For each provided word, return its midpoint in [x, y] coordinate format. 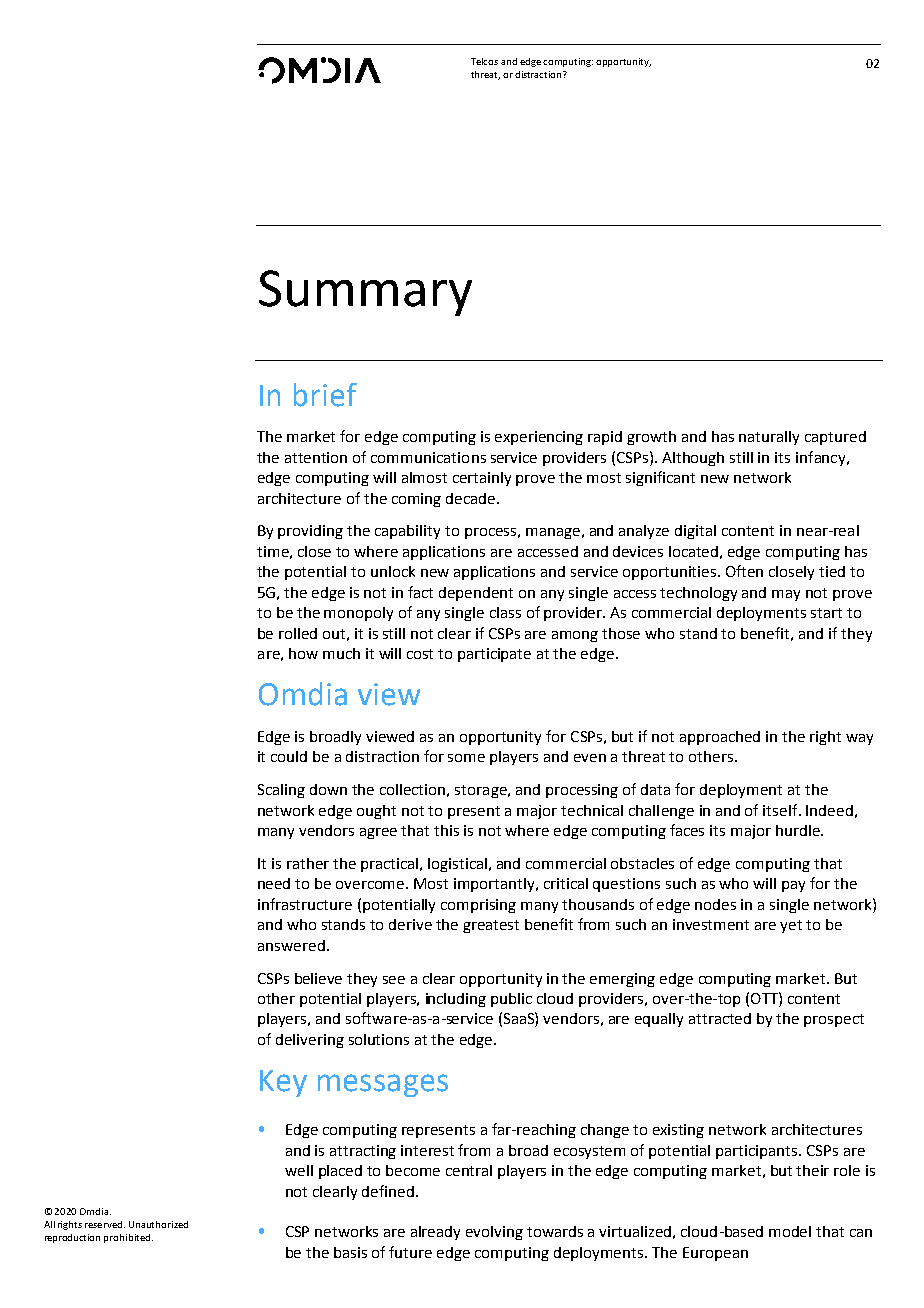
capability [407, 532]
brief [325, 395]
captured [835, 438]
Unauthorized [158, 1224]
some [466, 758]
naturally [769, 438]
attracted [720, 1018]
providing [310, 532]
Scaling [281, 791]
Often [744, 571]
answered [291, 945]
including [456, 1000]
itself [781, 810]
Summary [365, 293]
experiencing [539, 438]
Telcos [484, 61]
